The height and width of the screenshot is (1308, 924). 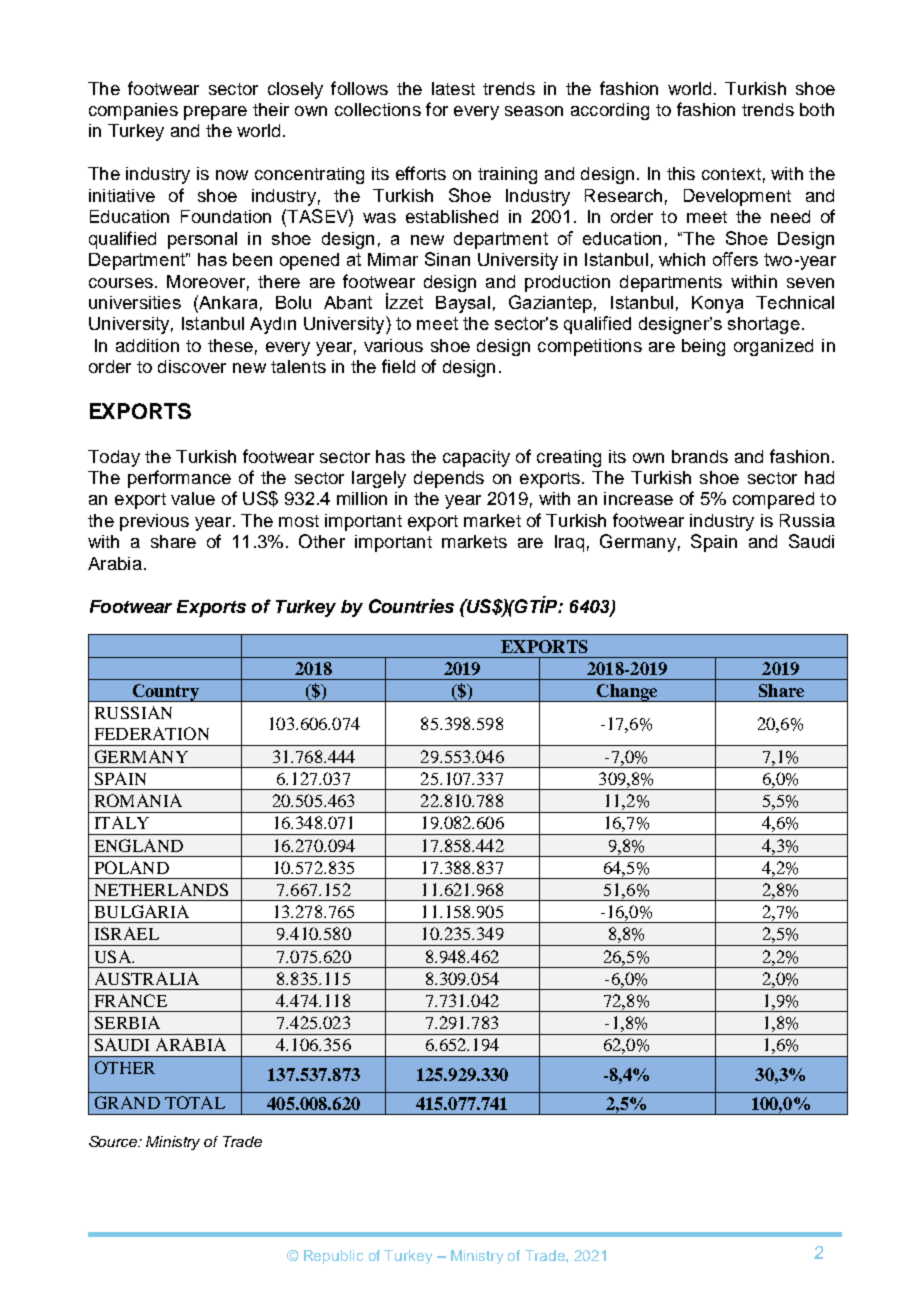 I want to click on Countries, so click(x=411, y=606).
